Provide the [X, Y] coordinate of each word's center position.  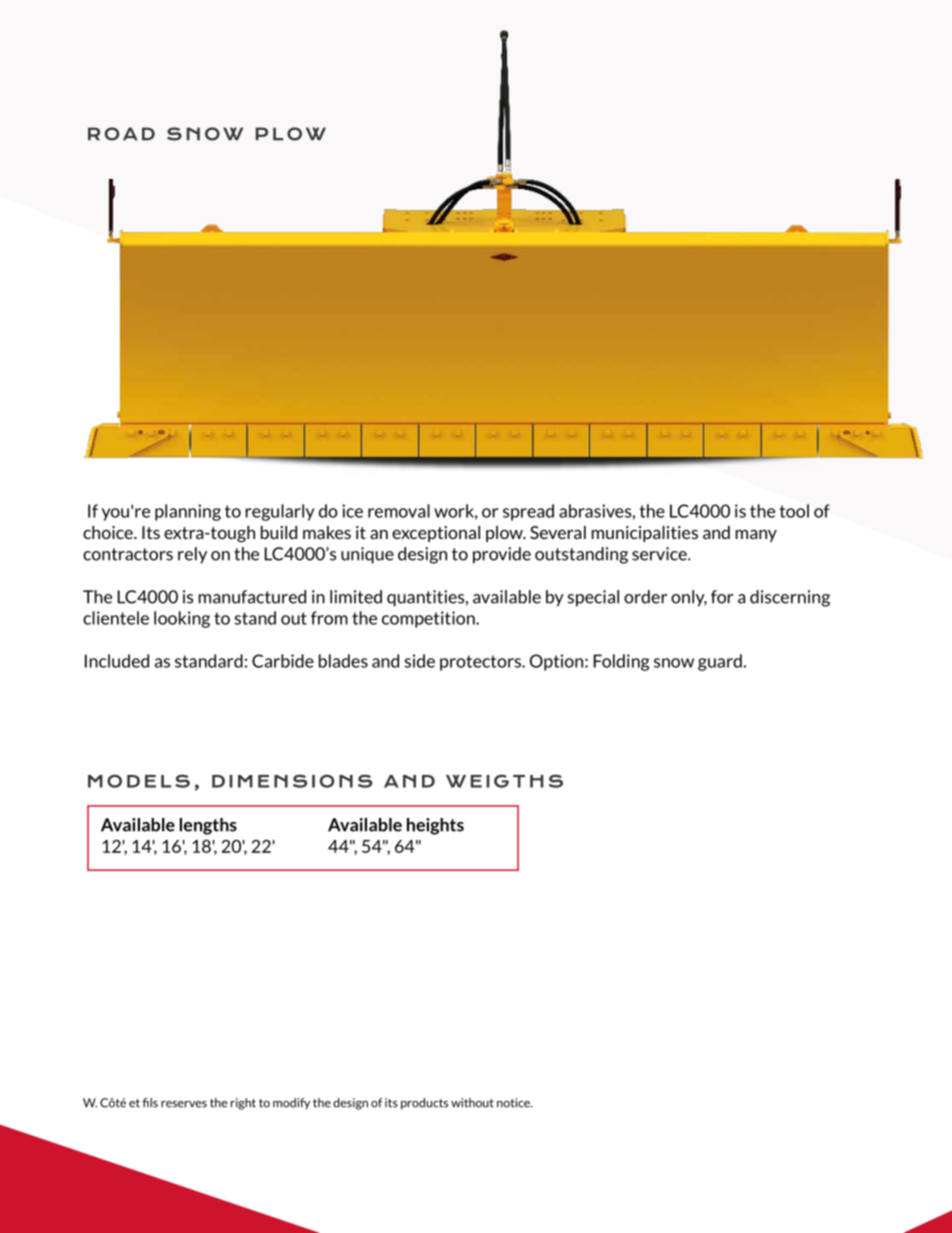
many [756, 536]
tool [794, 511]
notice [514, 1103]
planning [188, 512]
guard [720, 662]
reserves [184, 1104]
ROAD [121, 134]
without [472, 1103]
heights [435, 826]
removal [399, 511]
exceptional [436, 534]
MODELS [139, 781]
